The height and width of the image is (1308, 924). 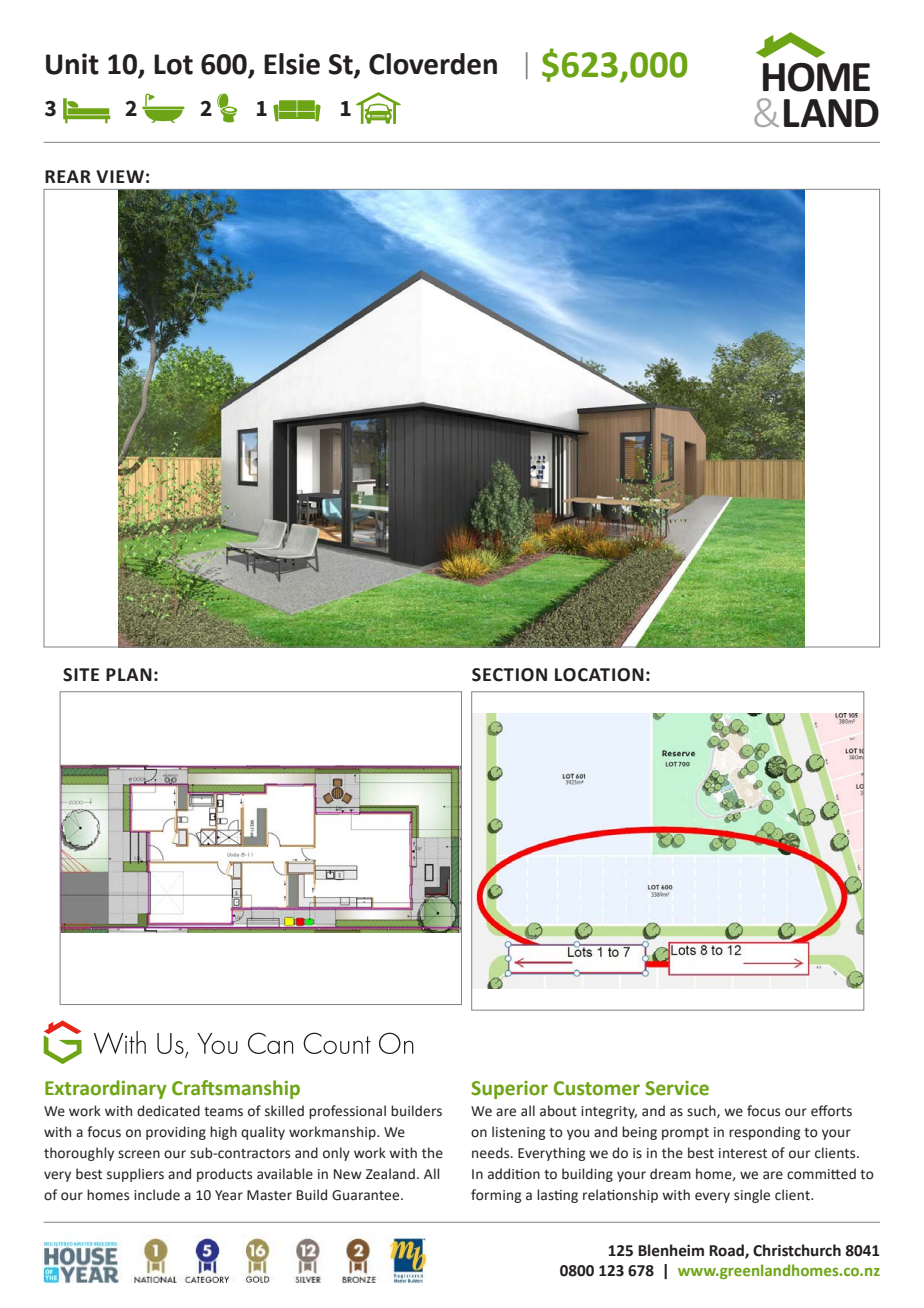 I want to click on Service, so click(x=677, y=1088).
